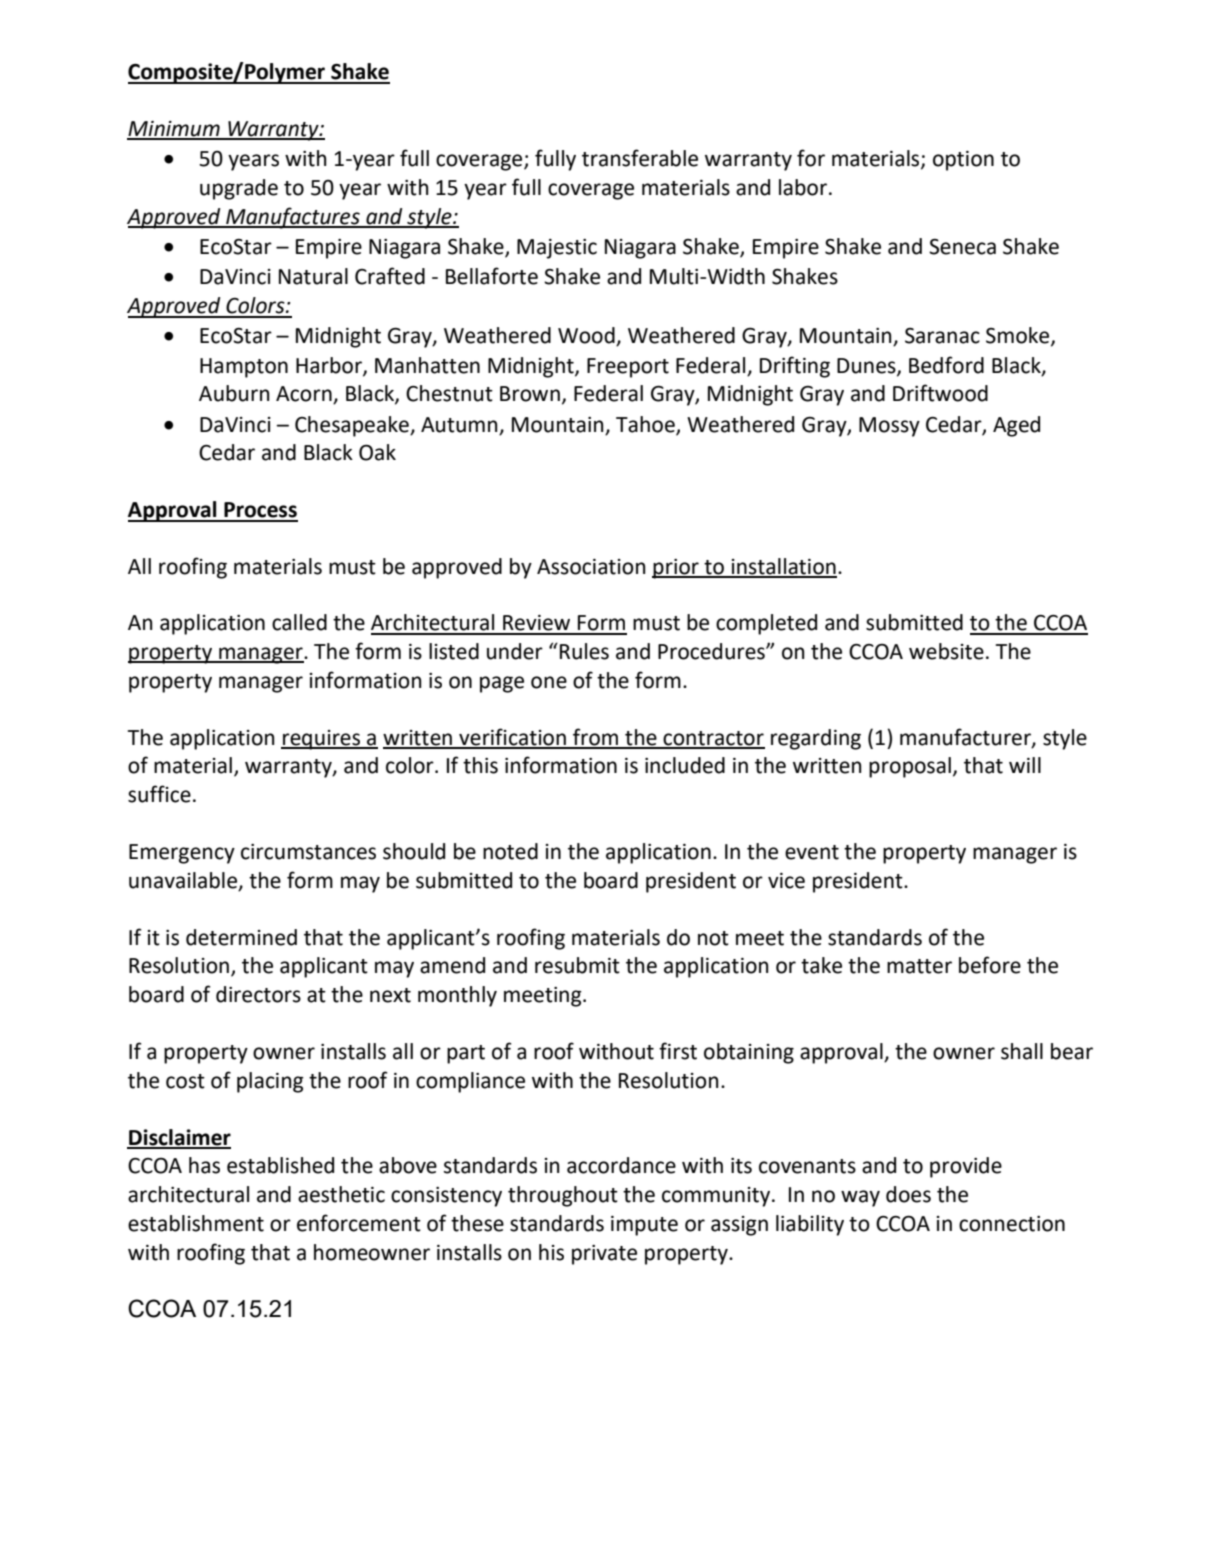  What do you see at coordinates (241, 937) in the screenshot?
I see `determined` at bounding box center [241, 937].
